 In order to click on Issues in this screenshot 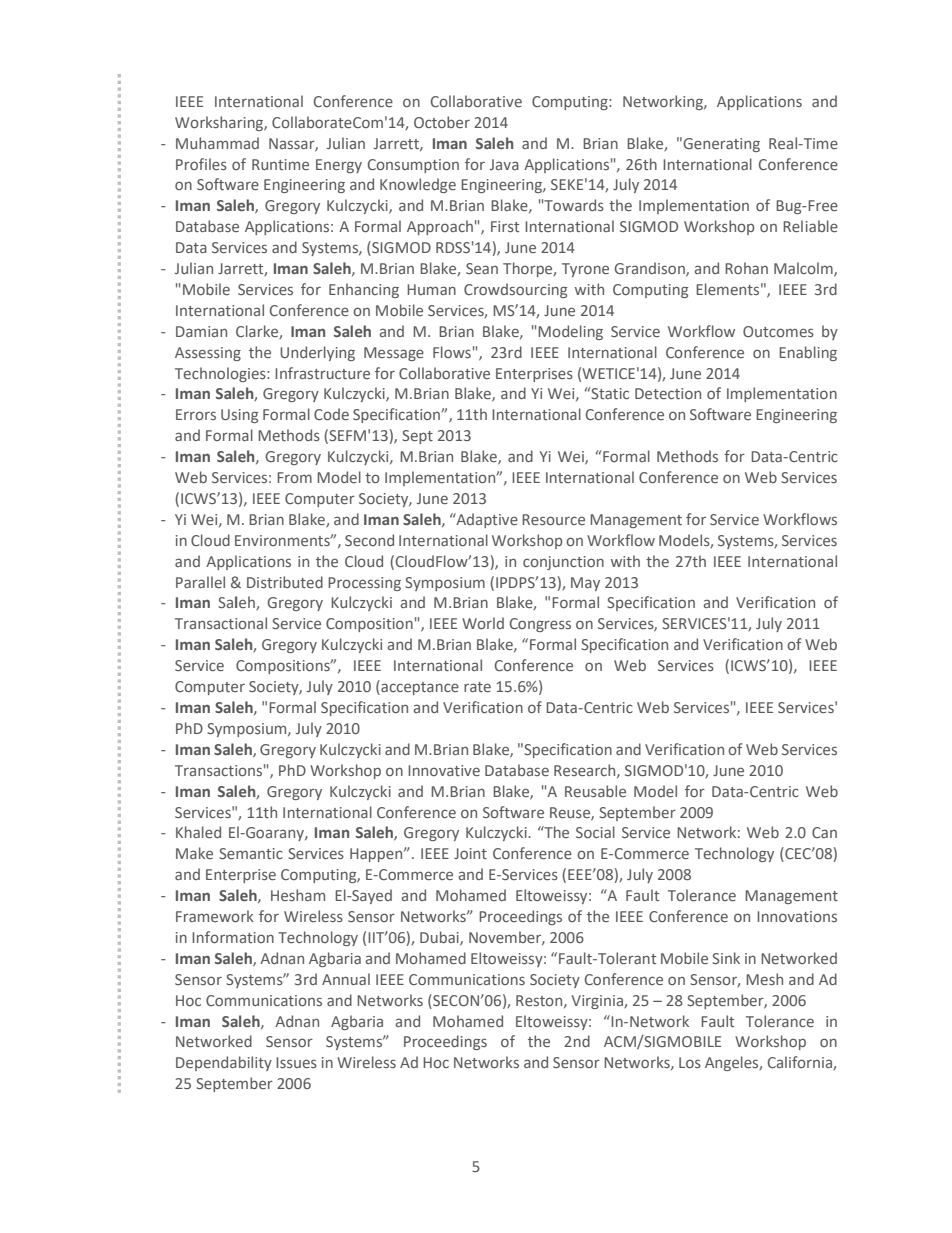, I will do `click(296, 1062)`.
